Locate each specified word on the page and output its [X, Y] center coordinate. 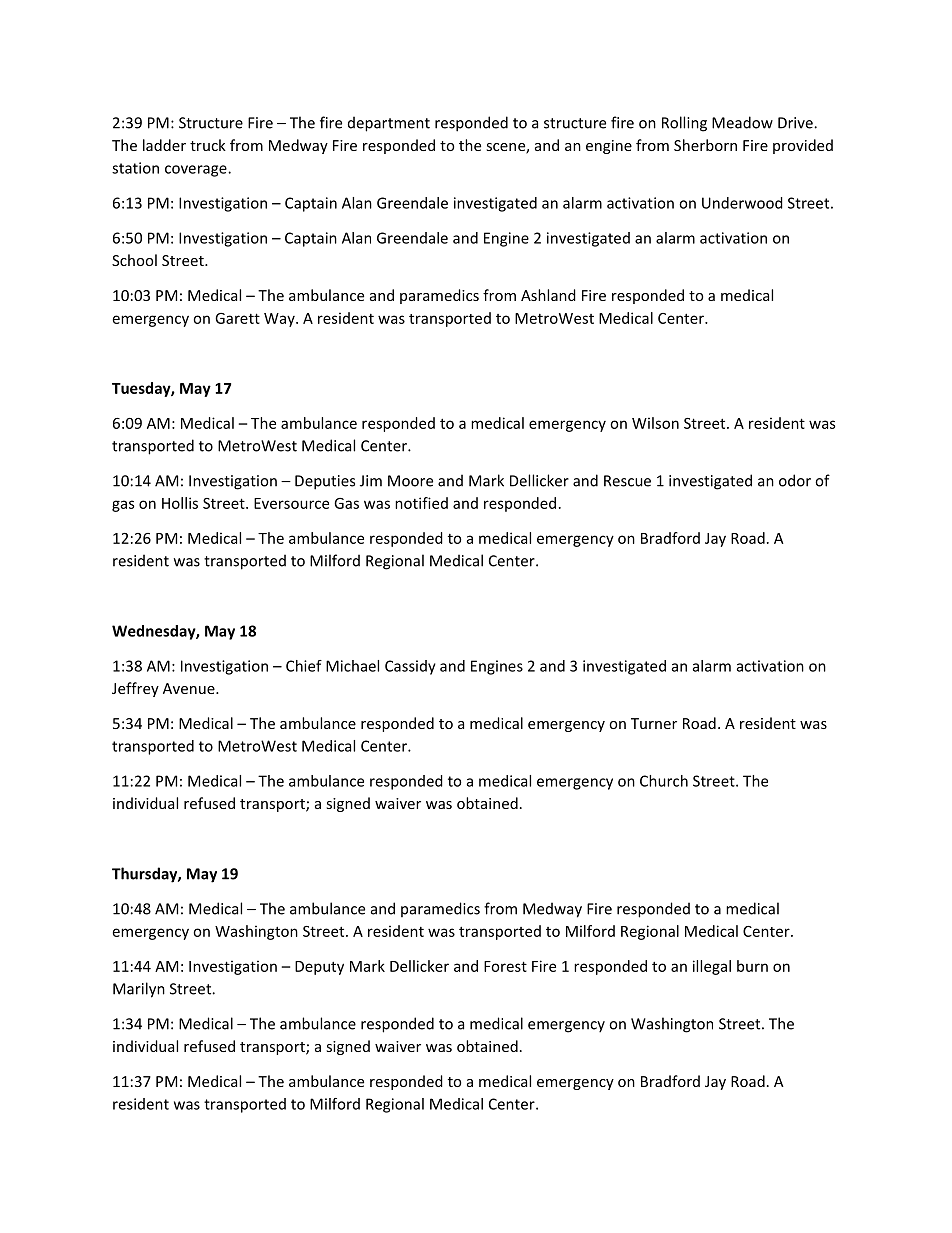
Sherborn [705, 145]
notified [421, 503]
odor [795, 480]
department [389, 124]
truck [208, 145]
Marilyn [139, 990]
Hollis [180, 503]
